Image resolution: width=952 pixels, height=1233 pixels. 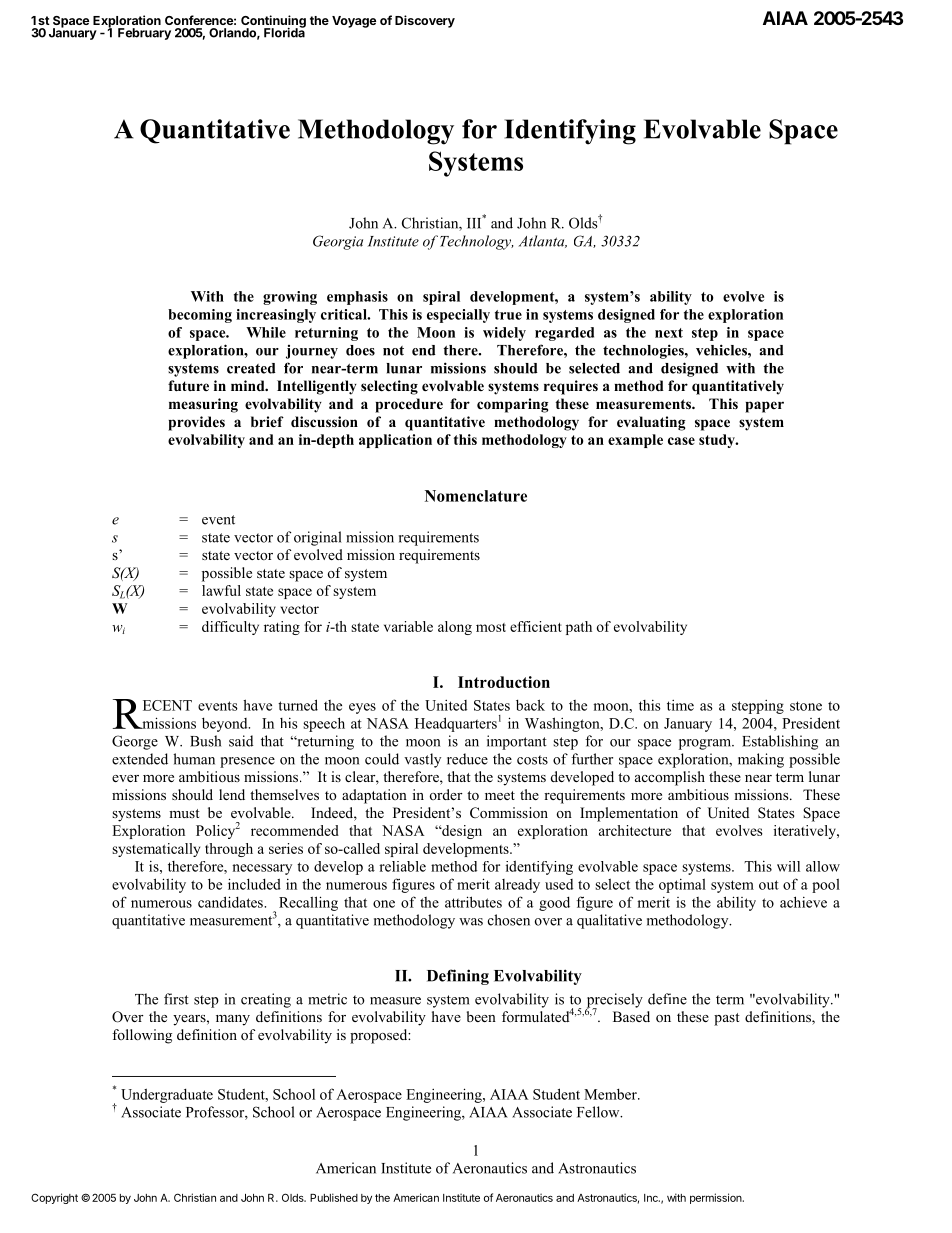 I want to click on Undergraduate, so click(x=167, y=1095).
